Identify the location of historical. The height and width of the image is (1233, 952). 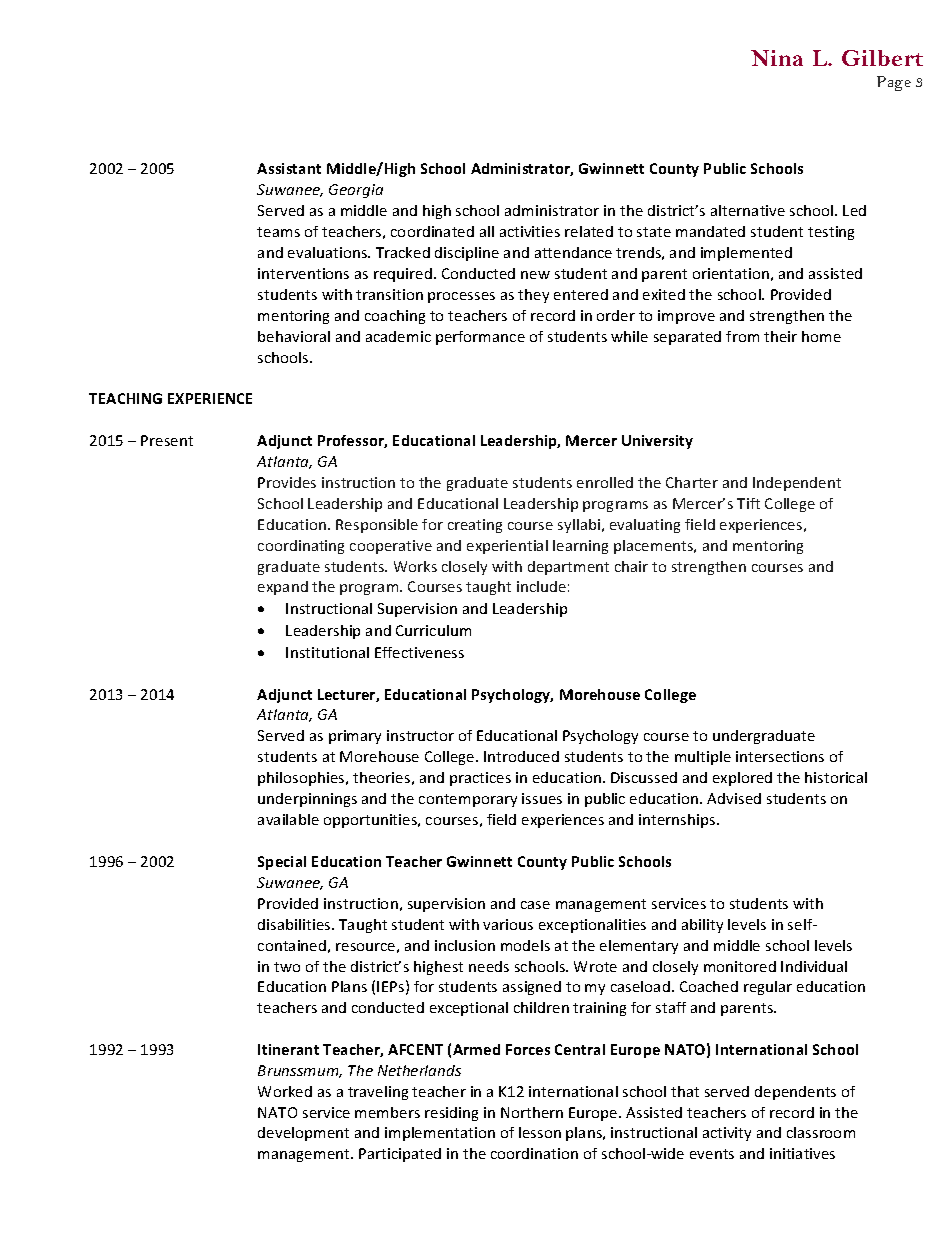
(836, 777).
